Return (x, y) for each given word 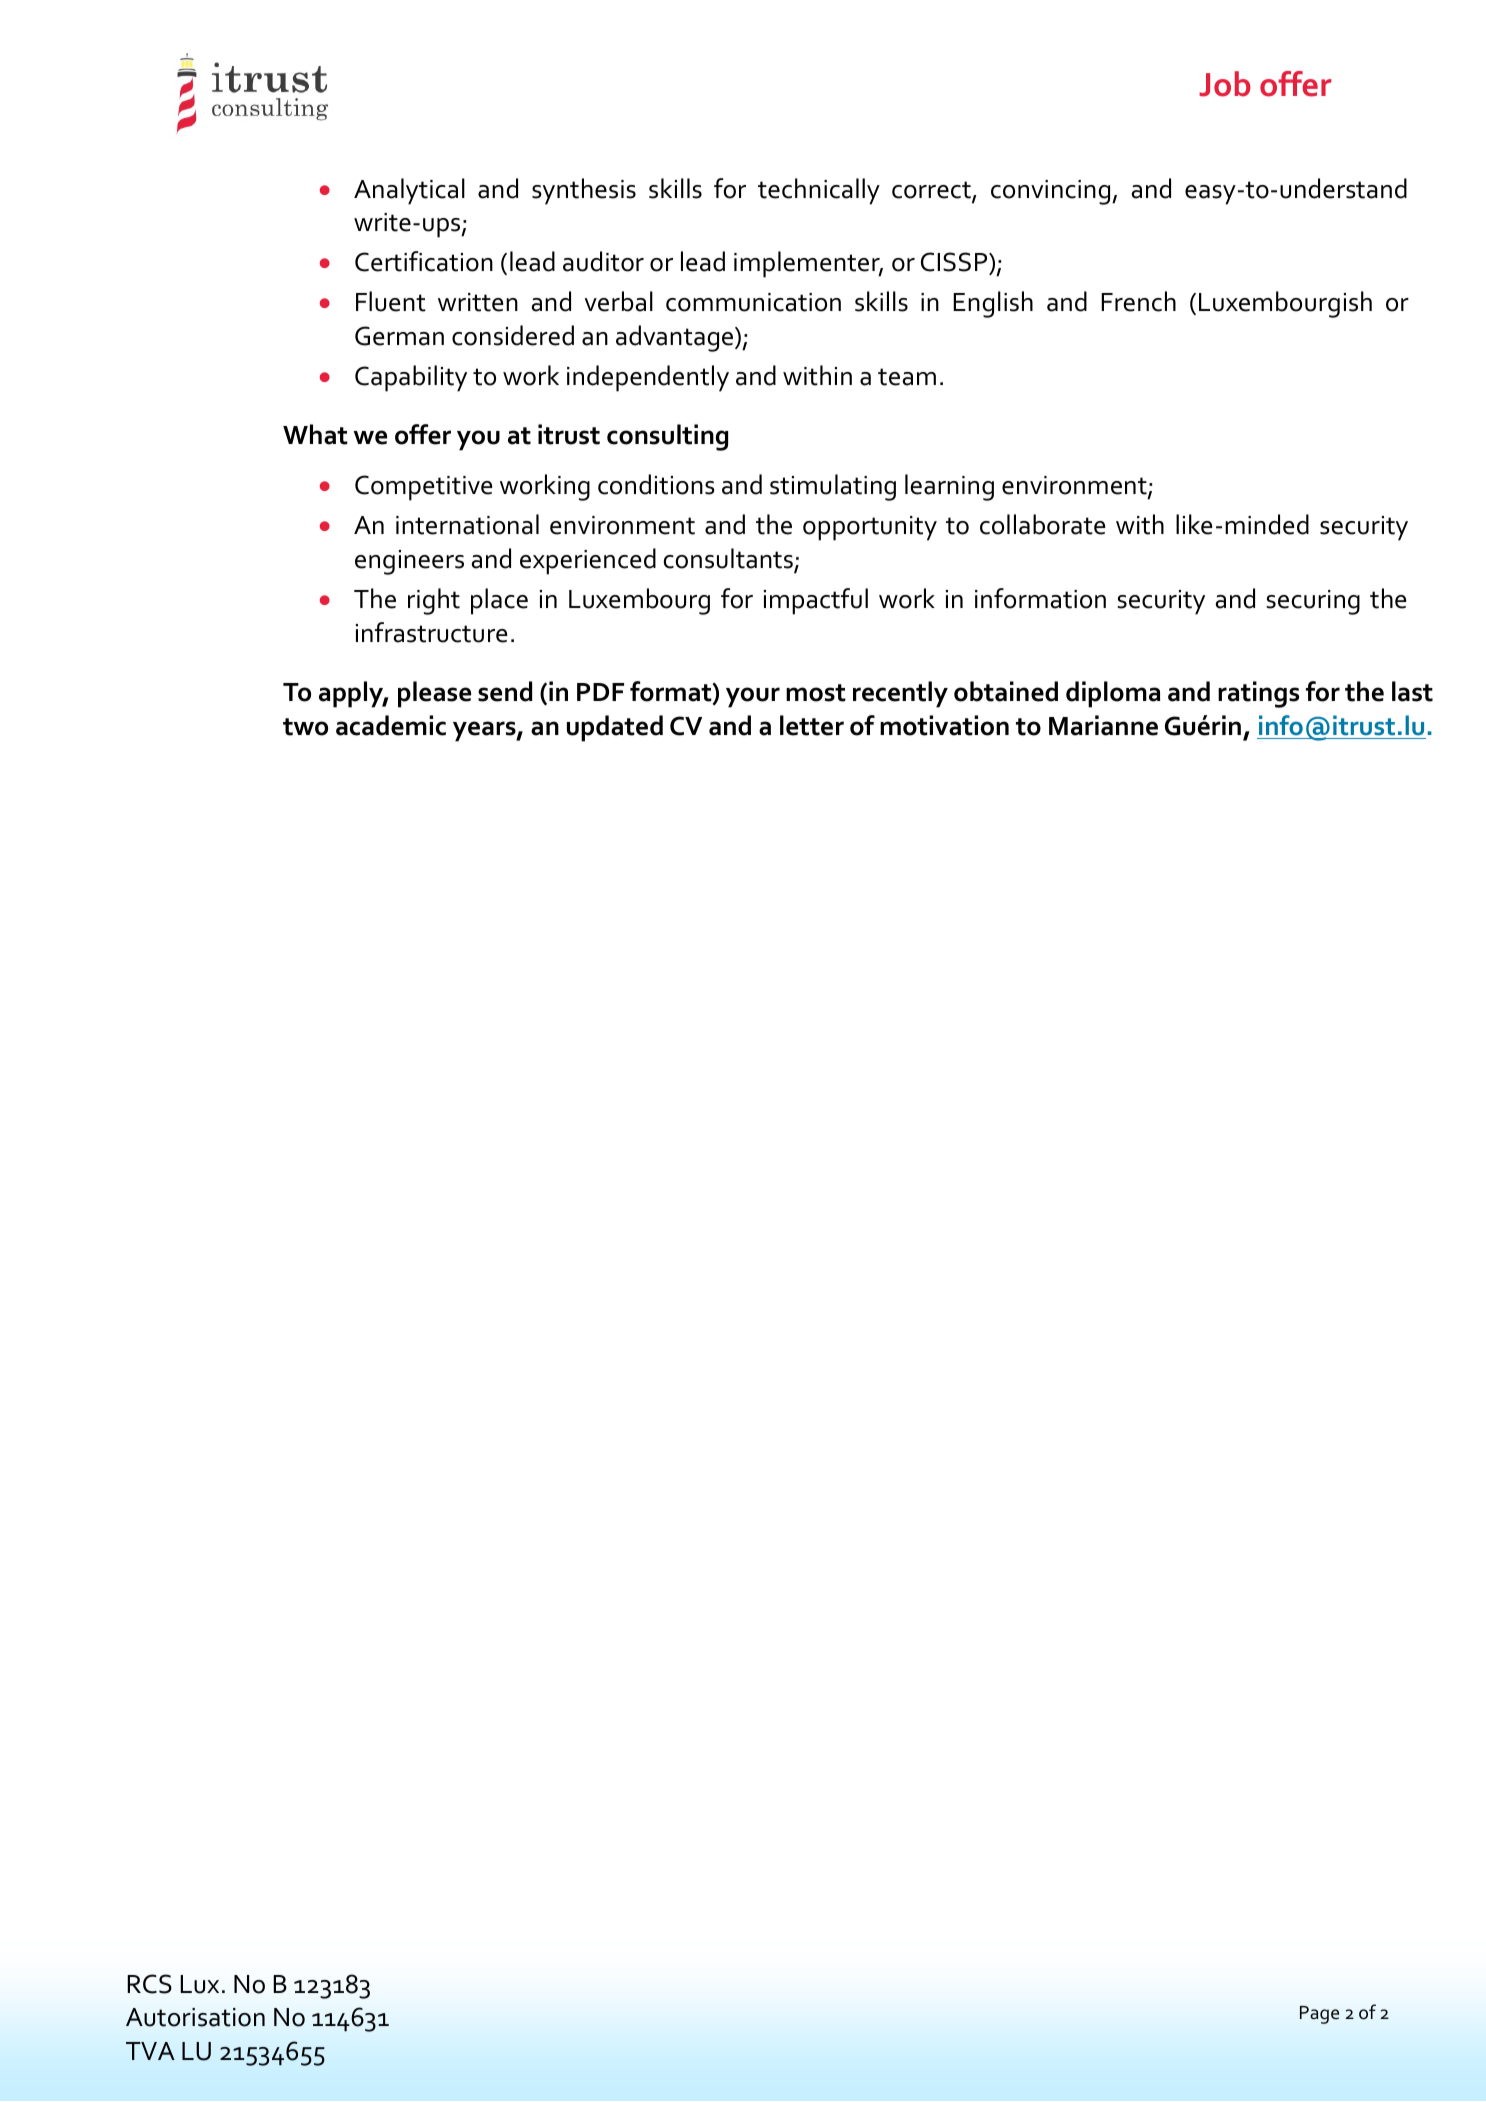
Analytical (409, 191)
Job (1225, 84)
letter (812, 725)
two (305, 727)
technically (819, 191)
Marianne (1103, 725)
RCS (149, 1984)
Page (1319, 2015)
